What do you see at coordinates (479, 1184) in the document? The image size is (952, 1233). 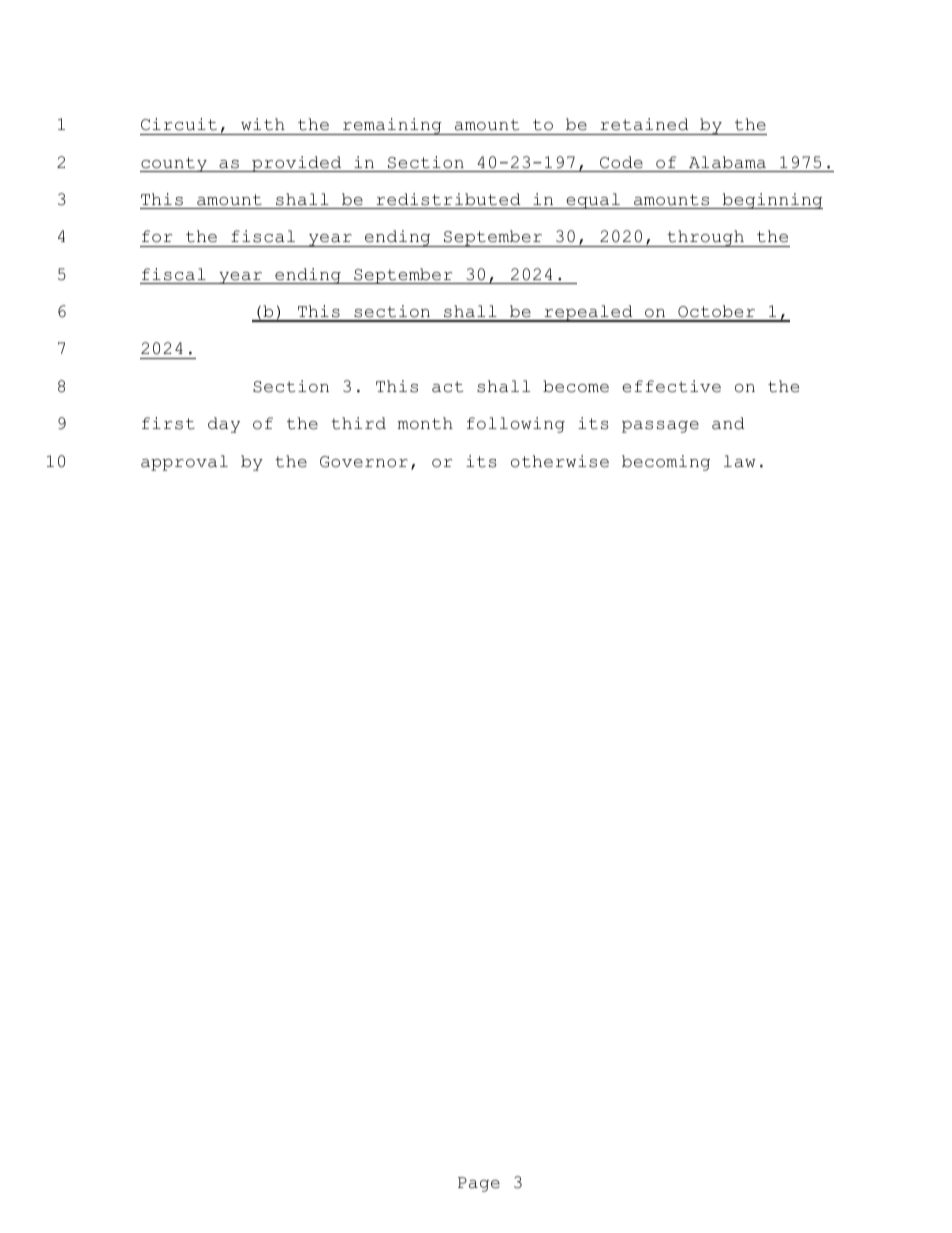 I see `Page` at bounding box center [479, 1184].
